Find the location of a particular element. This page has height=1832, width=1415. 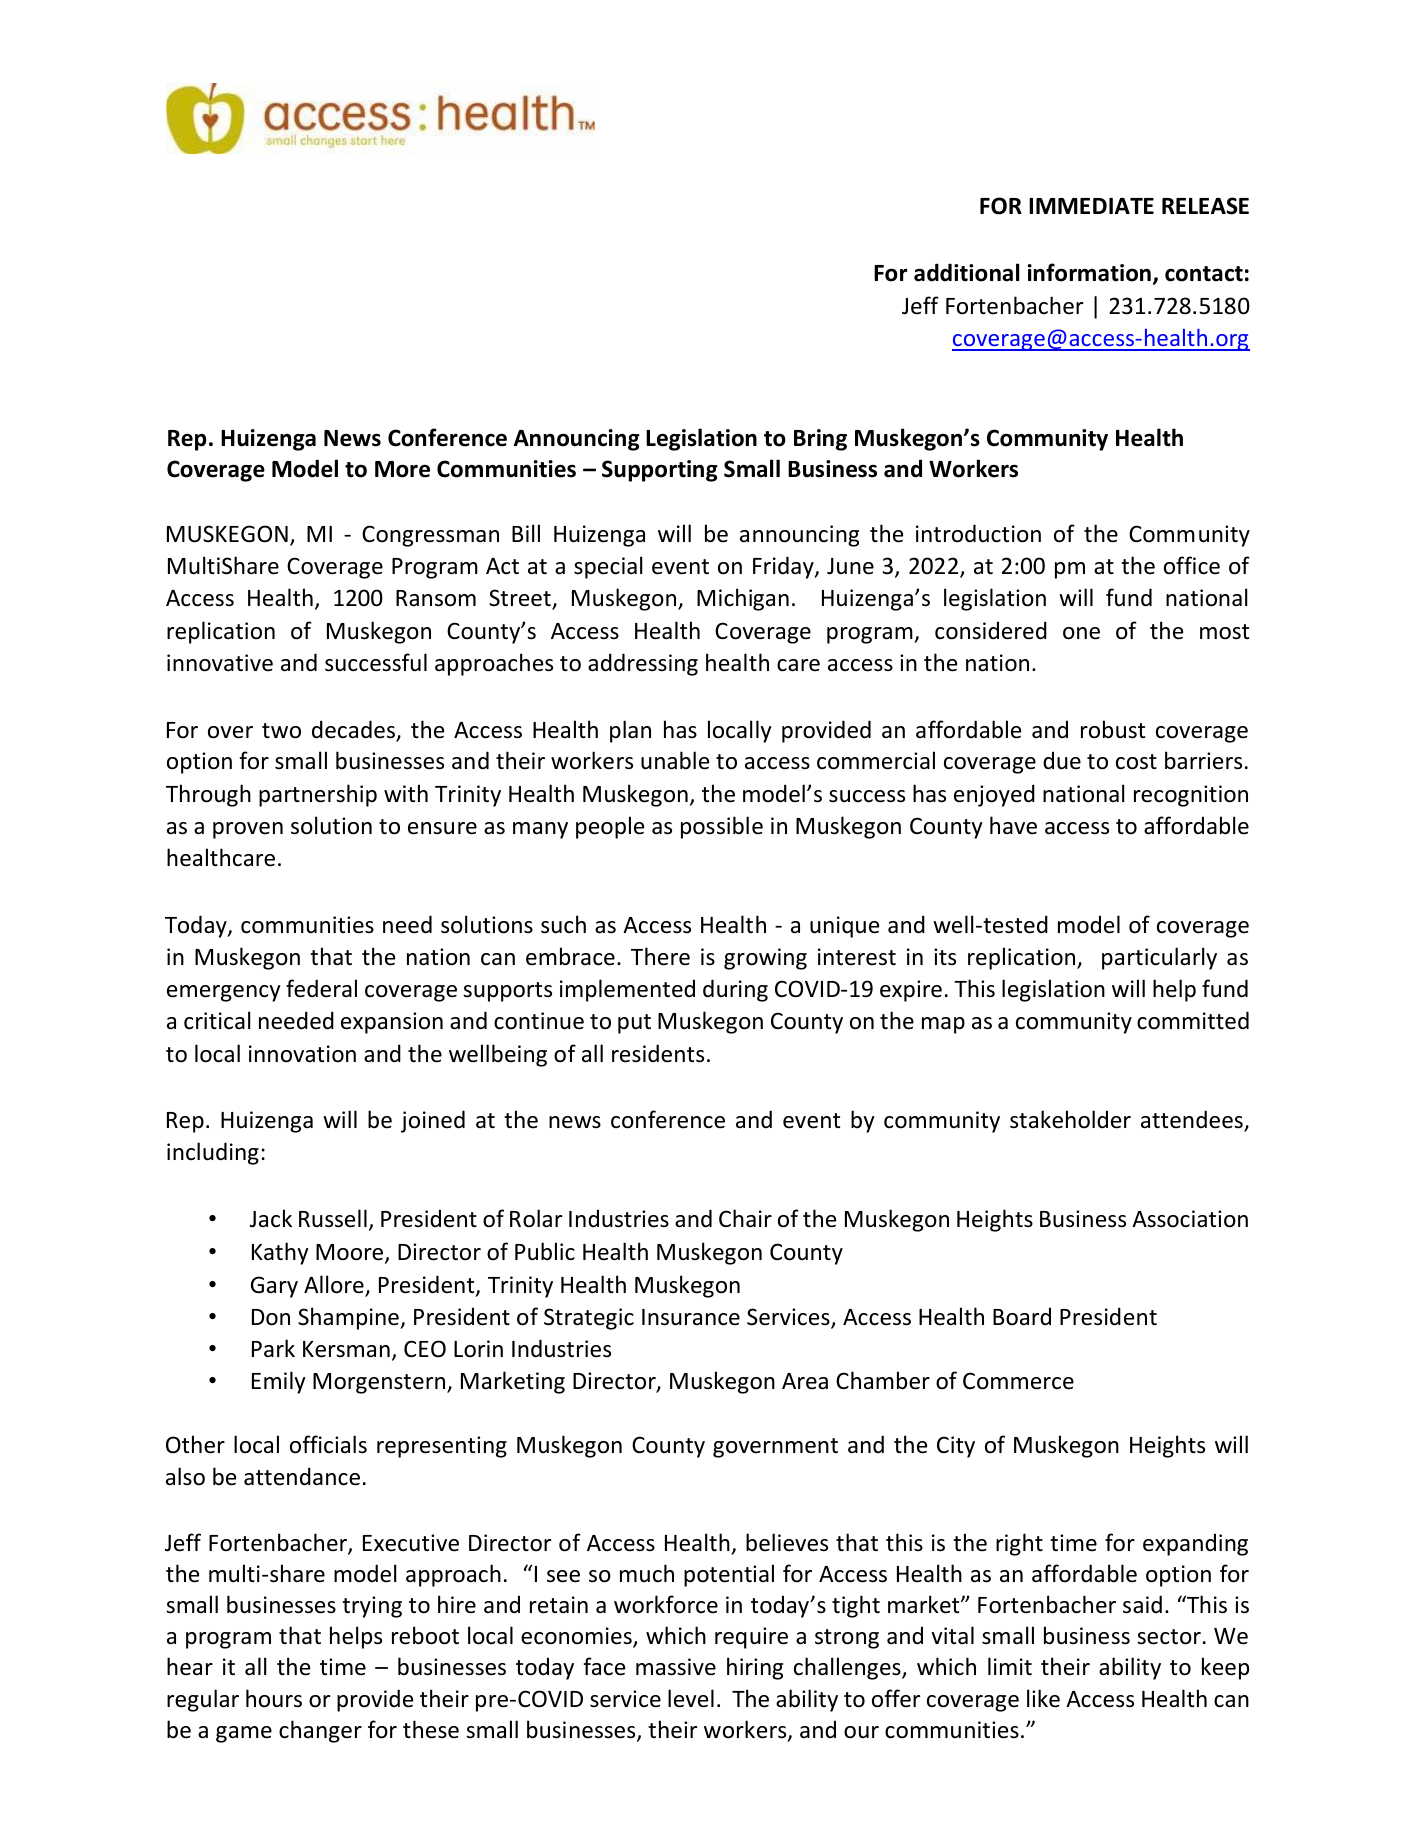

during is located at coordinates (735, 990).
